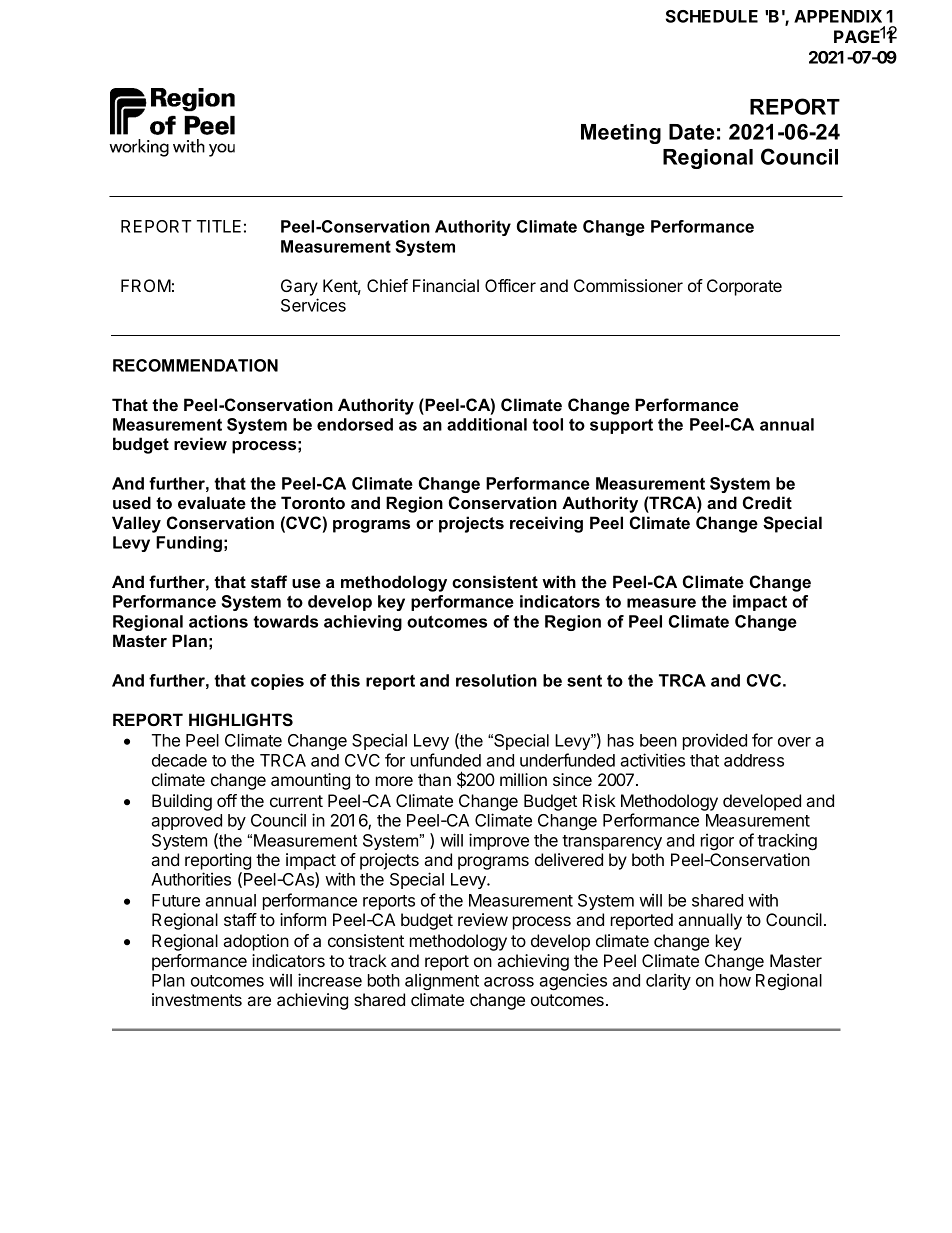 The width and height of the screenshot is (952, 1233). Describe the element at coordinates (212, 502) in the screenshot. I see `evaluate` at that location.
